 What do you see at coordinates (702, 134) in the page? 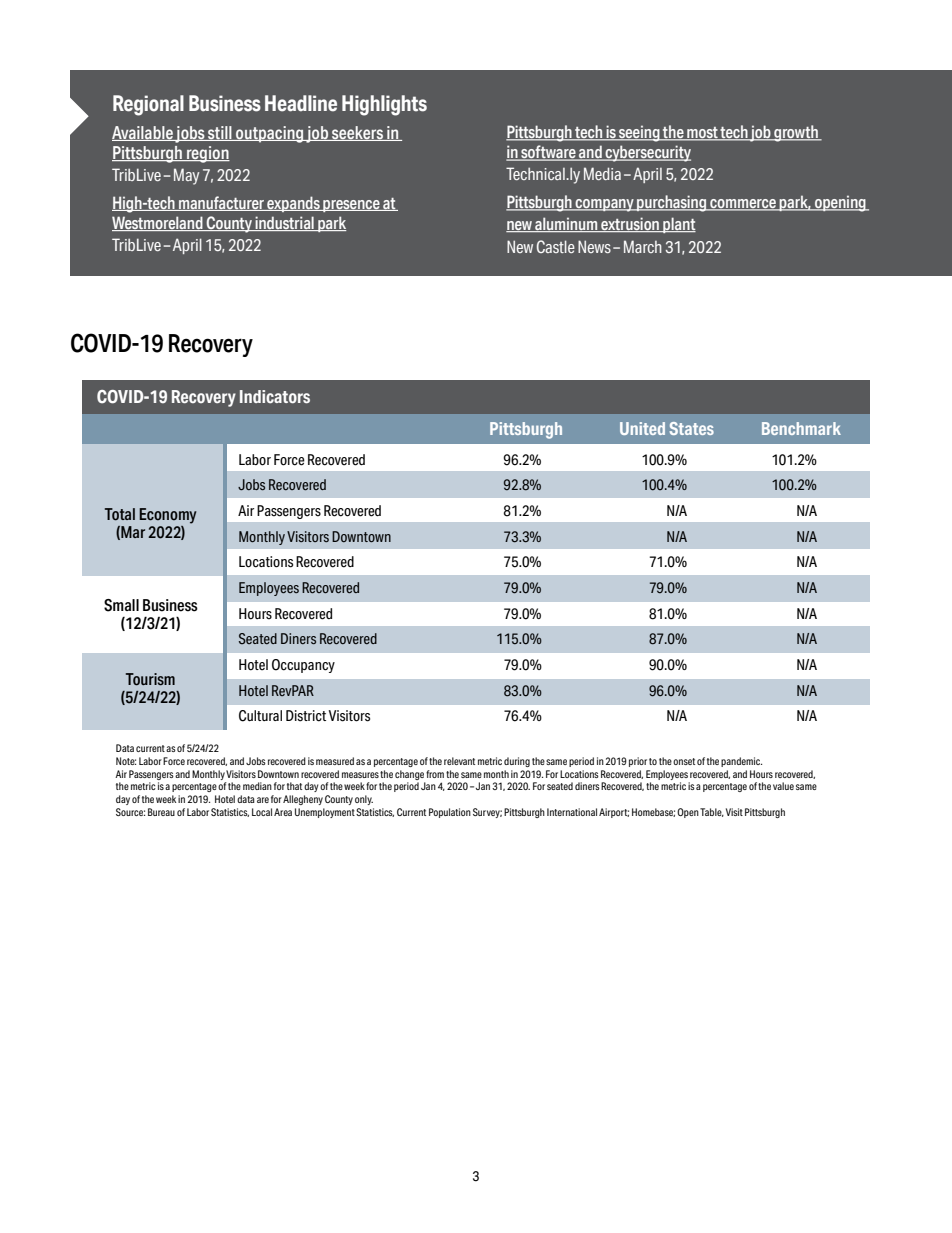
I see `most` at bounding box center [702, 134].
